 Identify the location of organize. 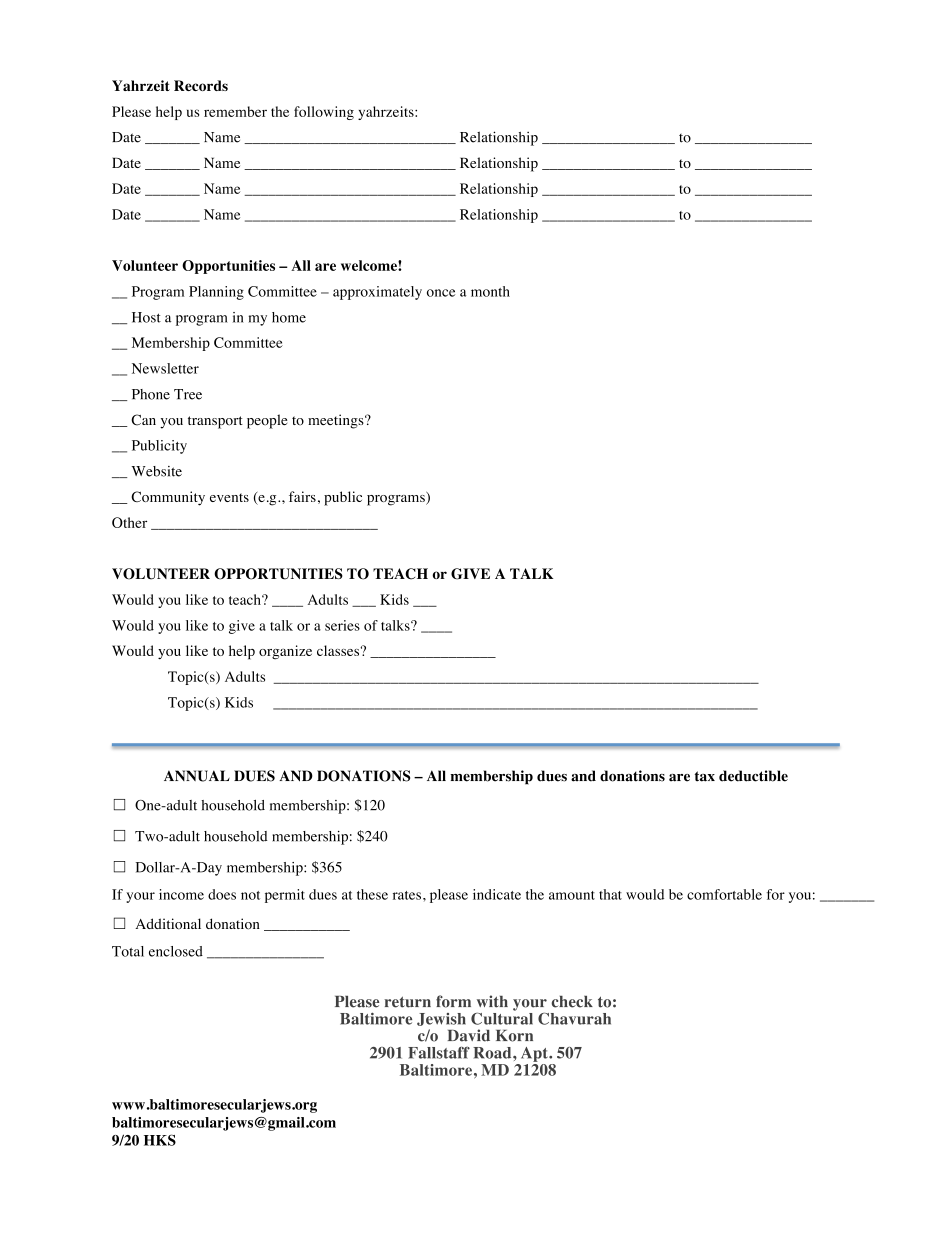
(285, 652).
